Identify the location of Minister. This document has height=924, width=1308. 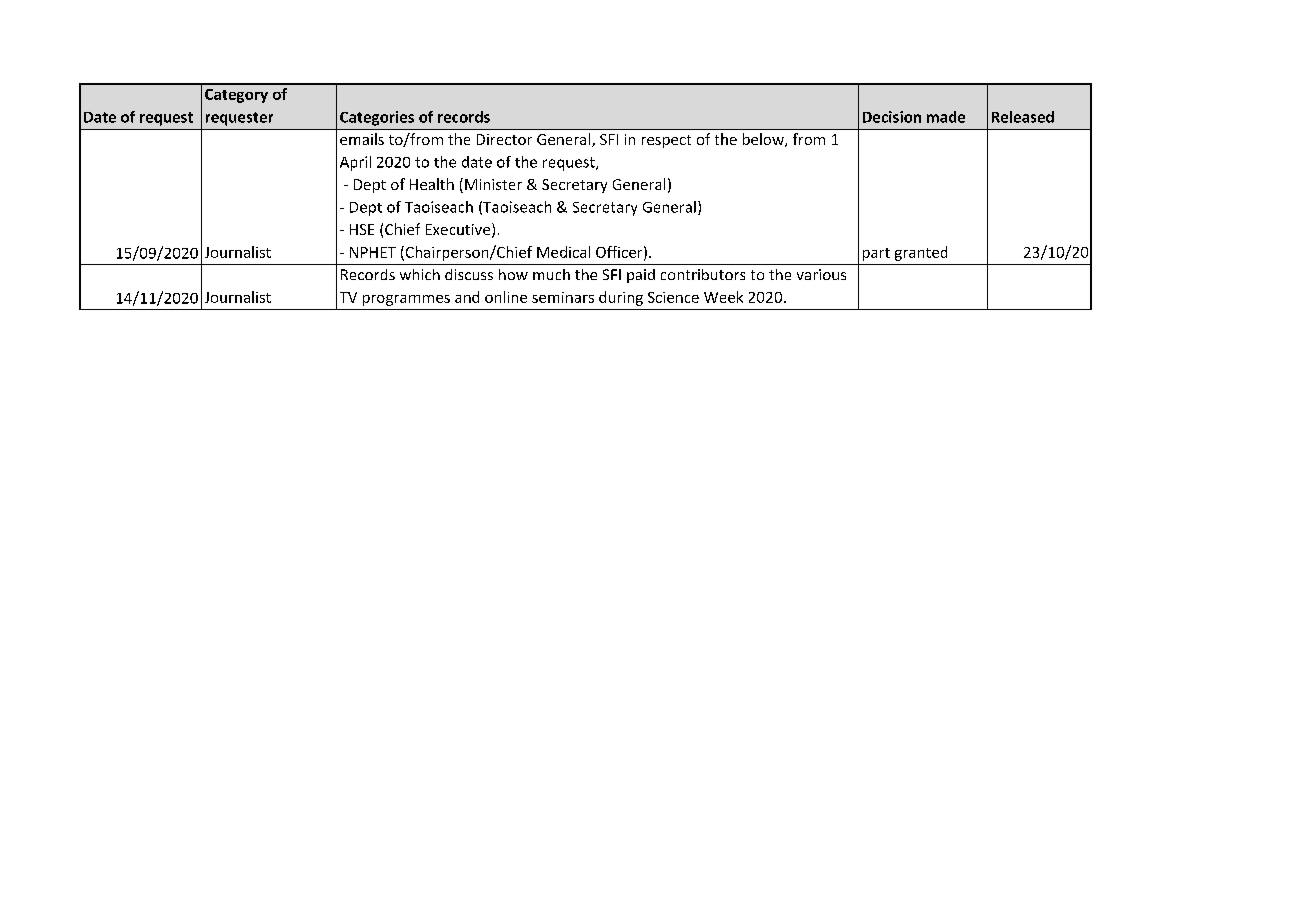
(493, 184).
